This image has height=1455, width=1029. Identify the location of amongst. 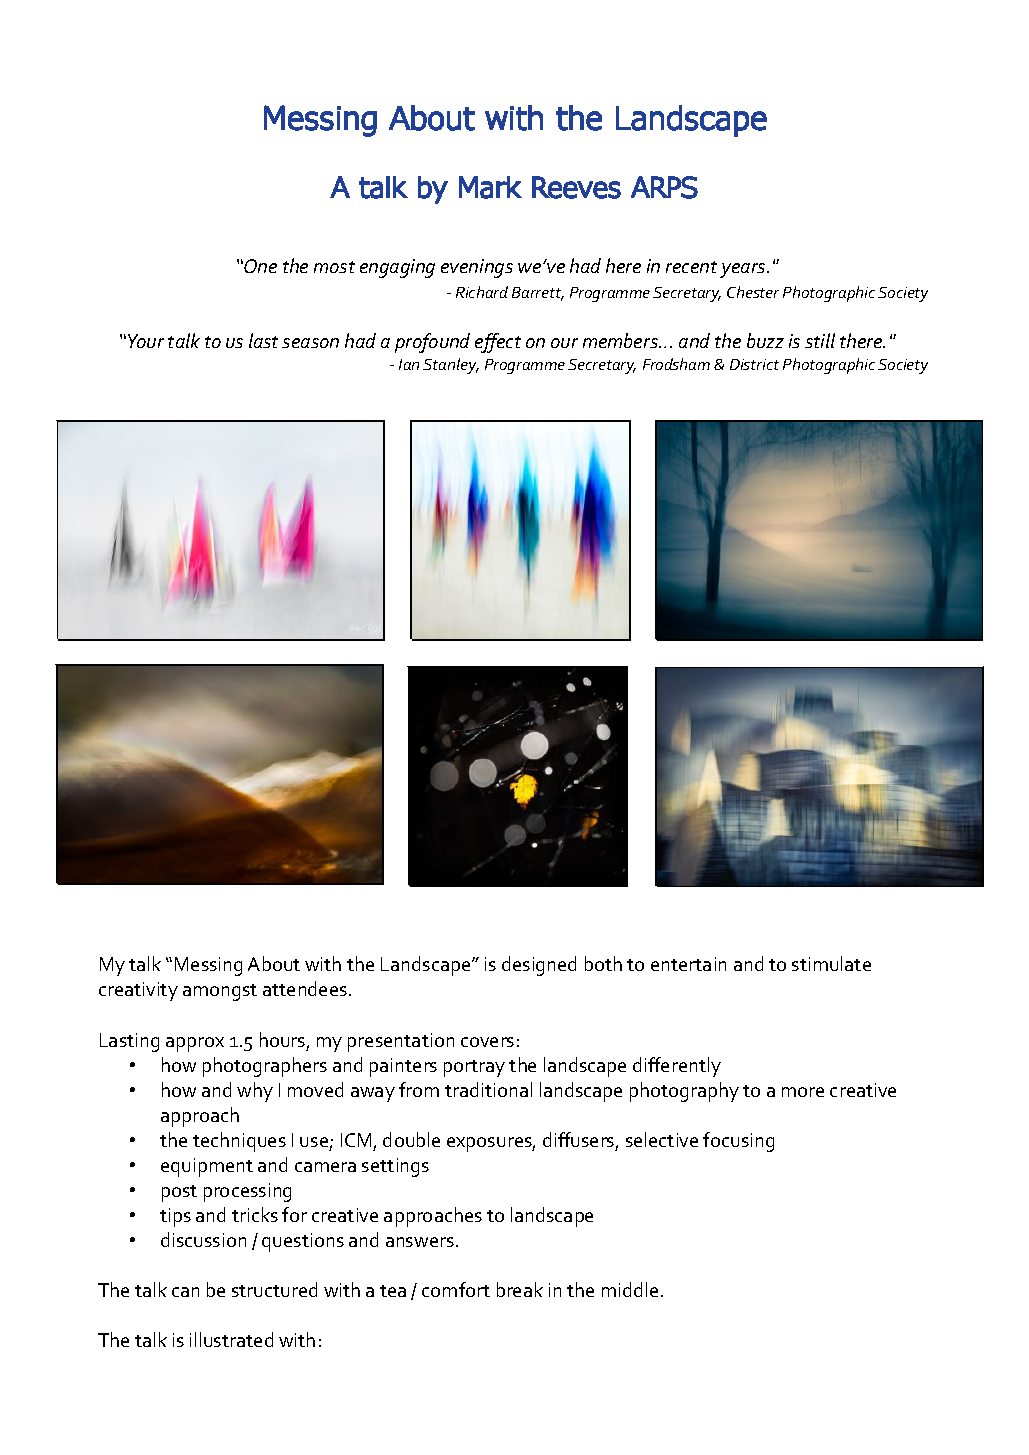
(220, 992).
